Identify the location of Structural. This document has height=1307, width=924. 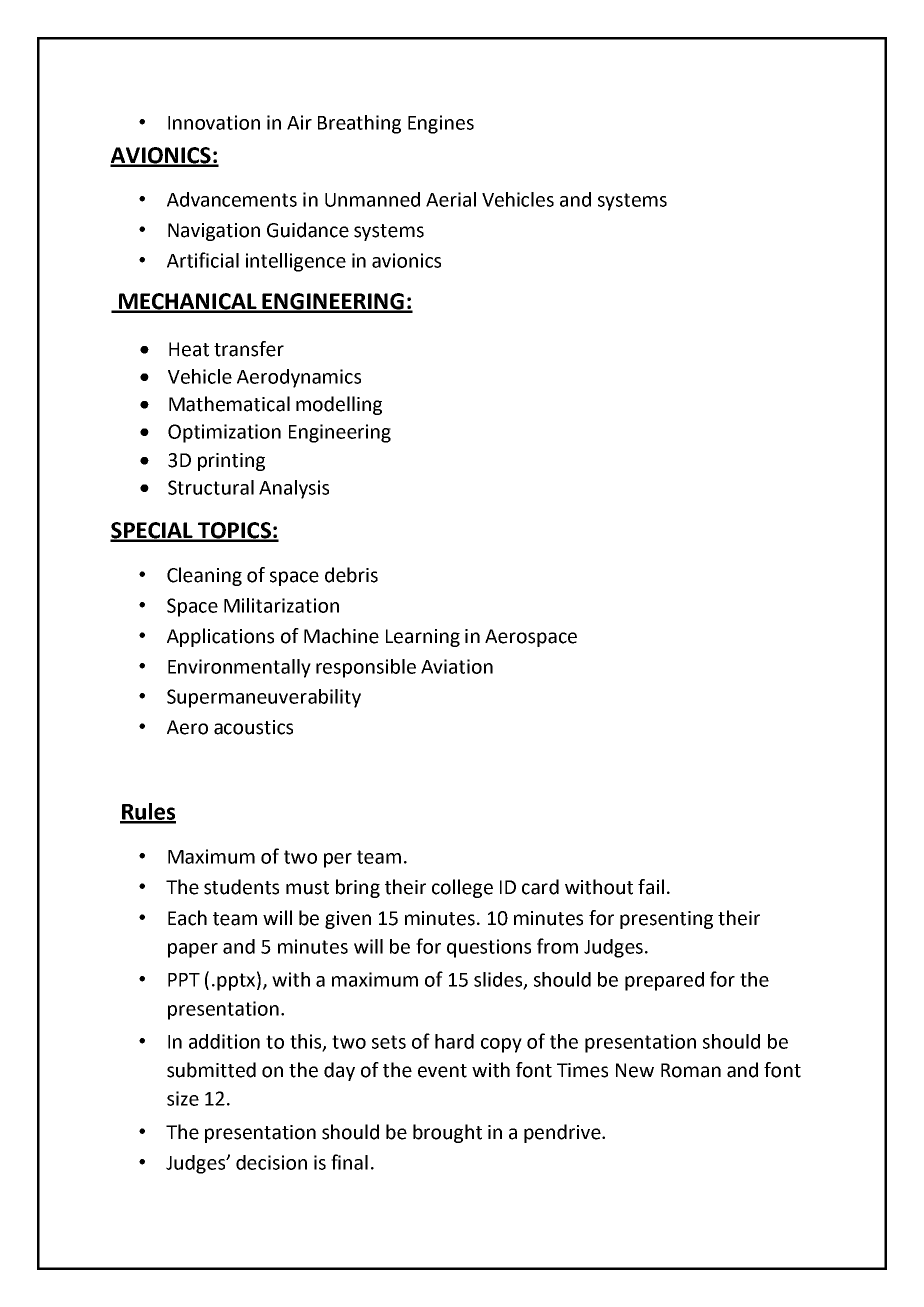
(211, 487).
